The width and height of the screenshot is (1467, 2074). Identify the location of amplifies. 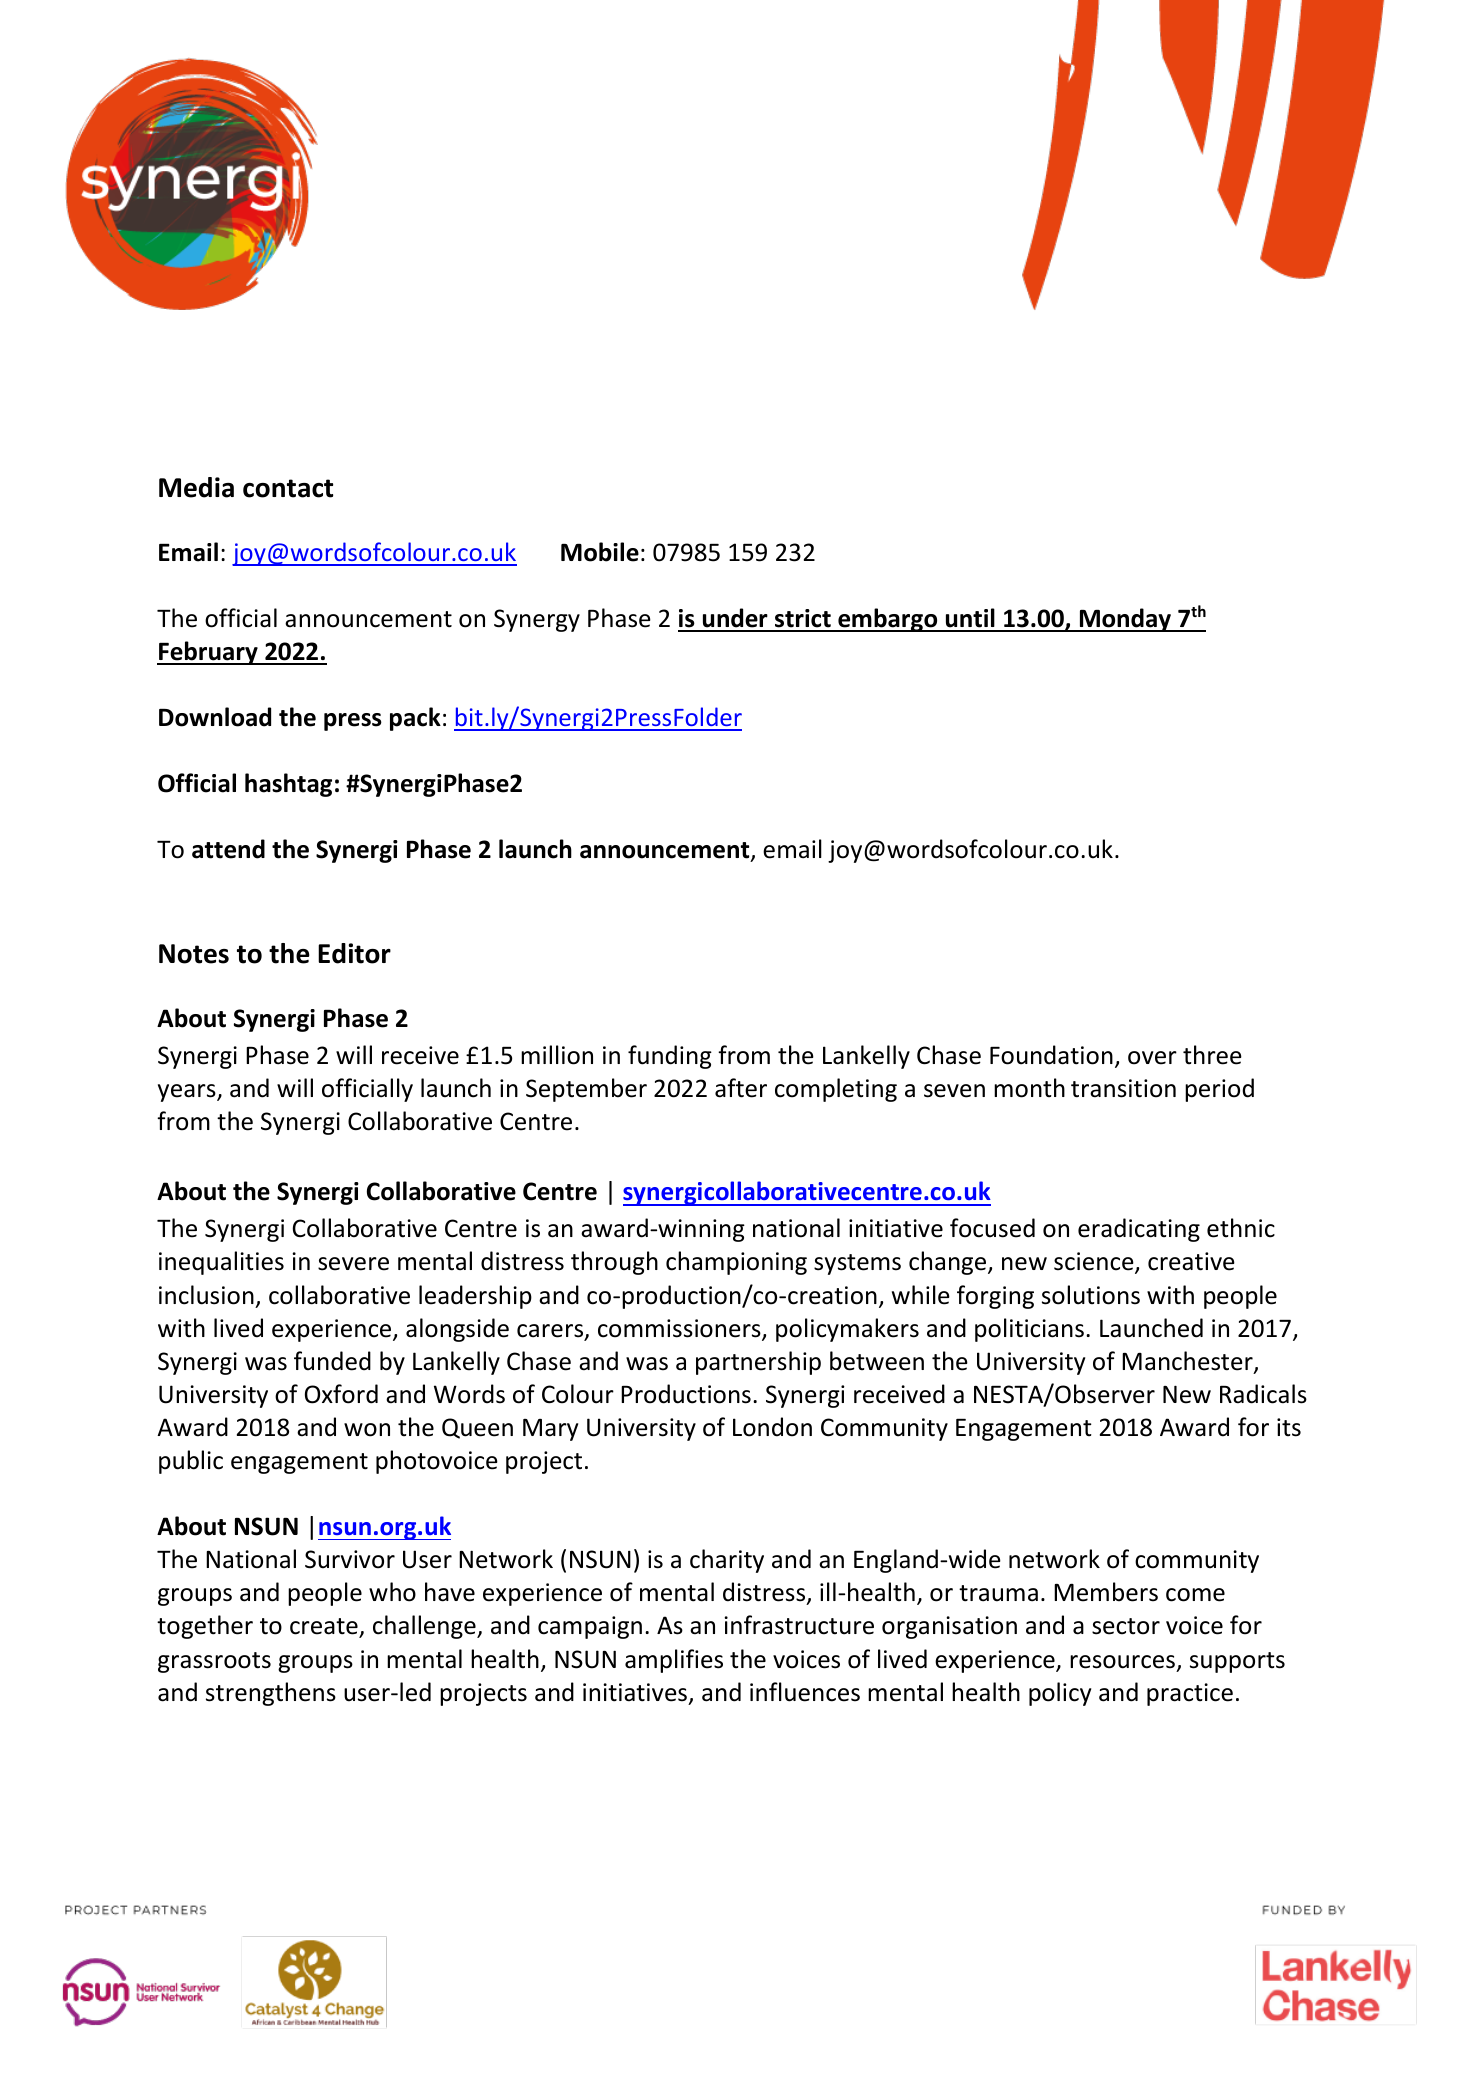
(674, 1661).
